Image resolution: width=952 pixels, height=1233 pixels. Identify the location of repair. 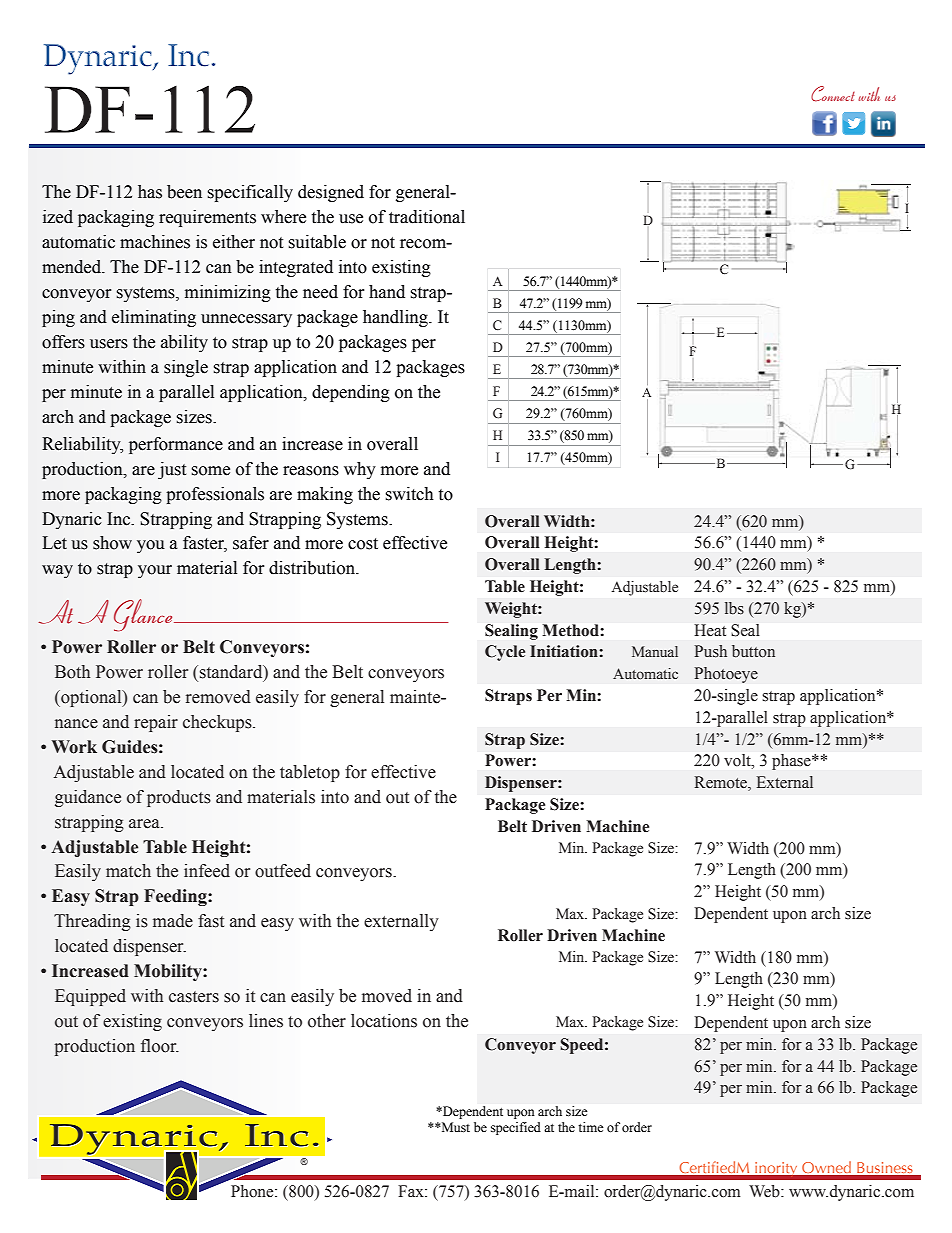
(156, 723).
